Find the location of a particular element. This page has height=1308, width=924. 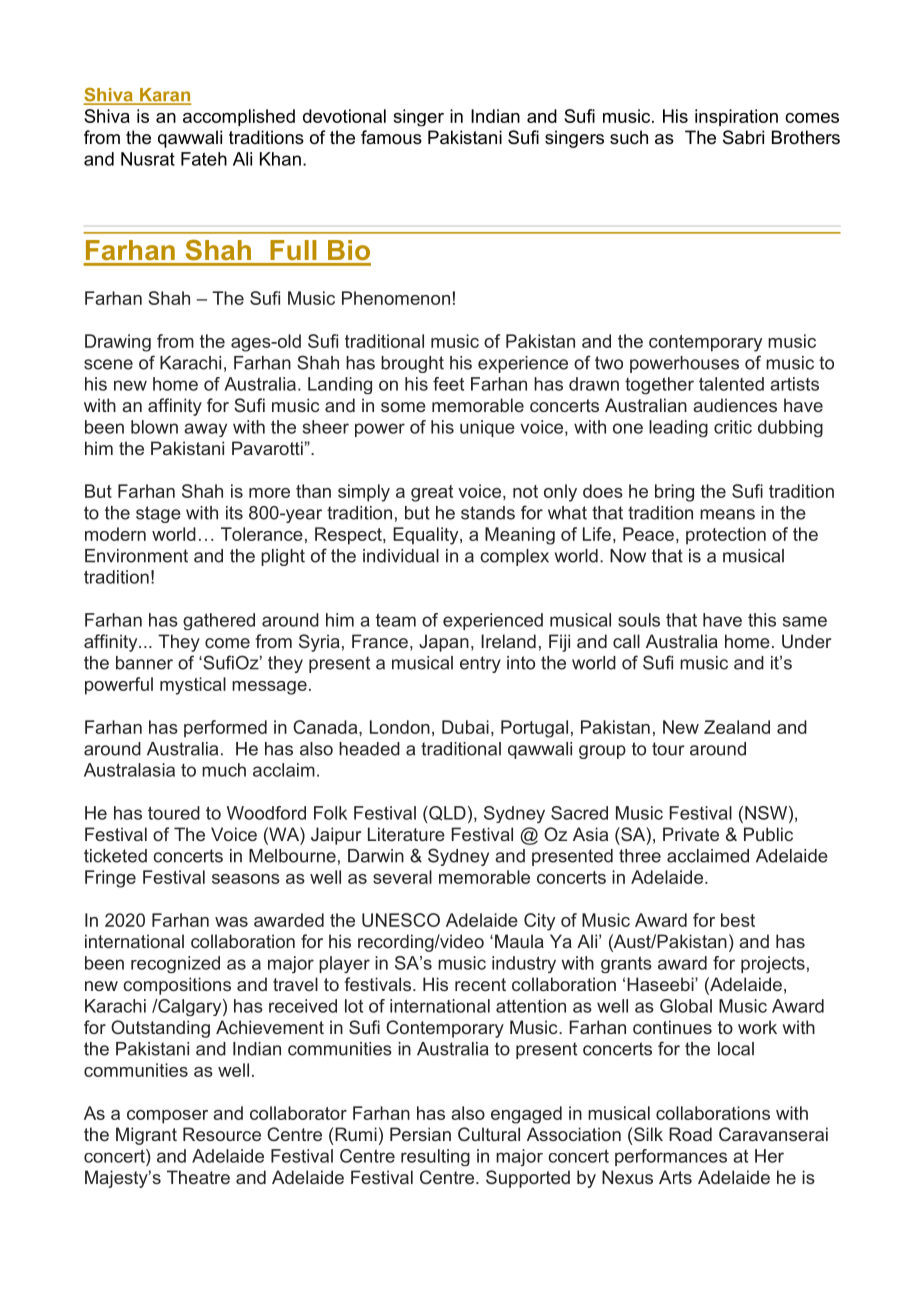

gathered is located at coordinates (219, 621).
